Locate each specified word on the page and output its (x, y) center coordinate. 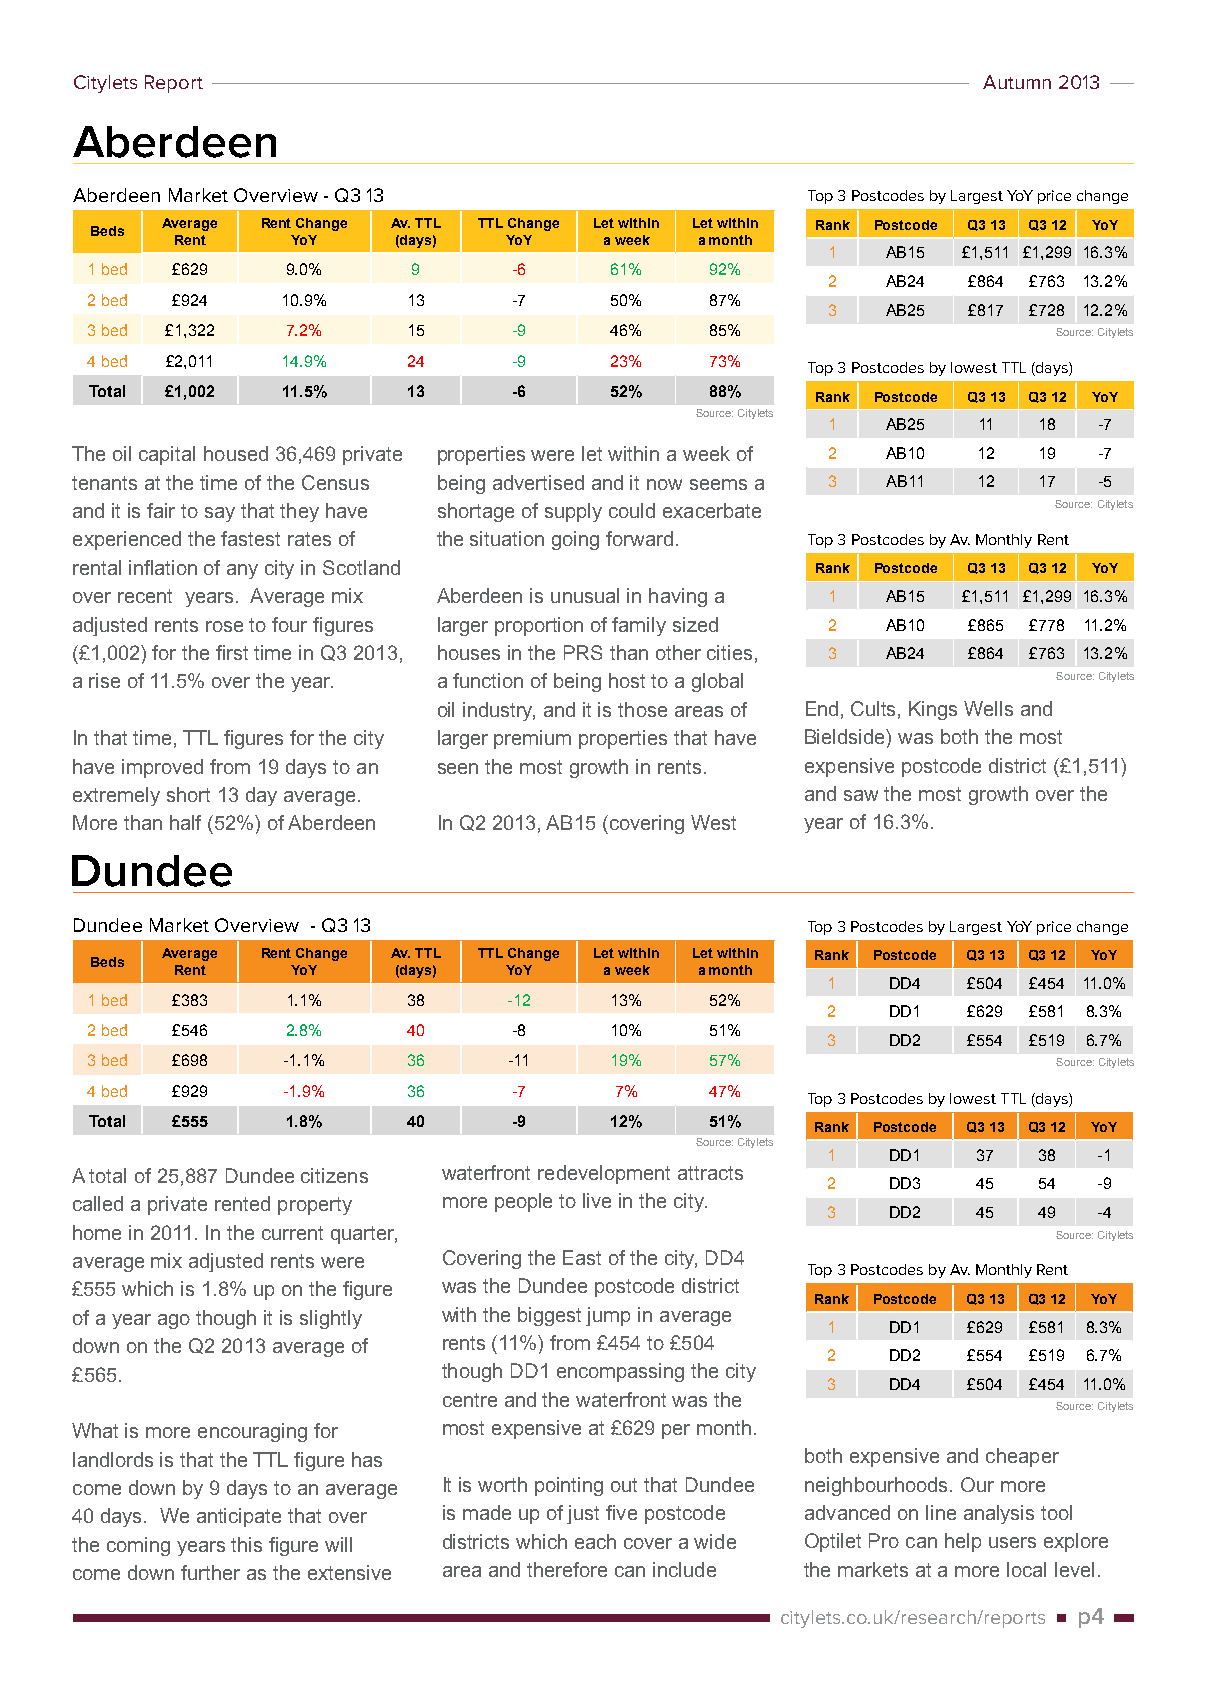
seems (718, 484)
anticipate (239, 1517)
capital (167, 455)
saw (861, 795)
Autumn (1017, 82)
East (582, 1257)
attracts (710, 1173)
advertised (538, 482)
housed (236, 453)
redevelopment (604, 1174)
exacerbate (712, 510)
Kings (933, 710)
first (232, 652)
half (185, 822)
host (627, 680)
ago (174, 1321)
